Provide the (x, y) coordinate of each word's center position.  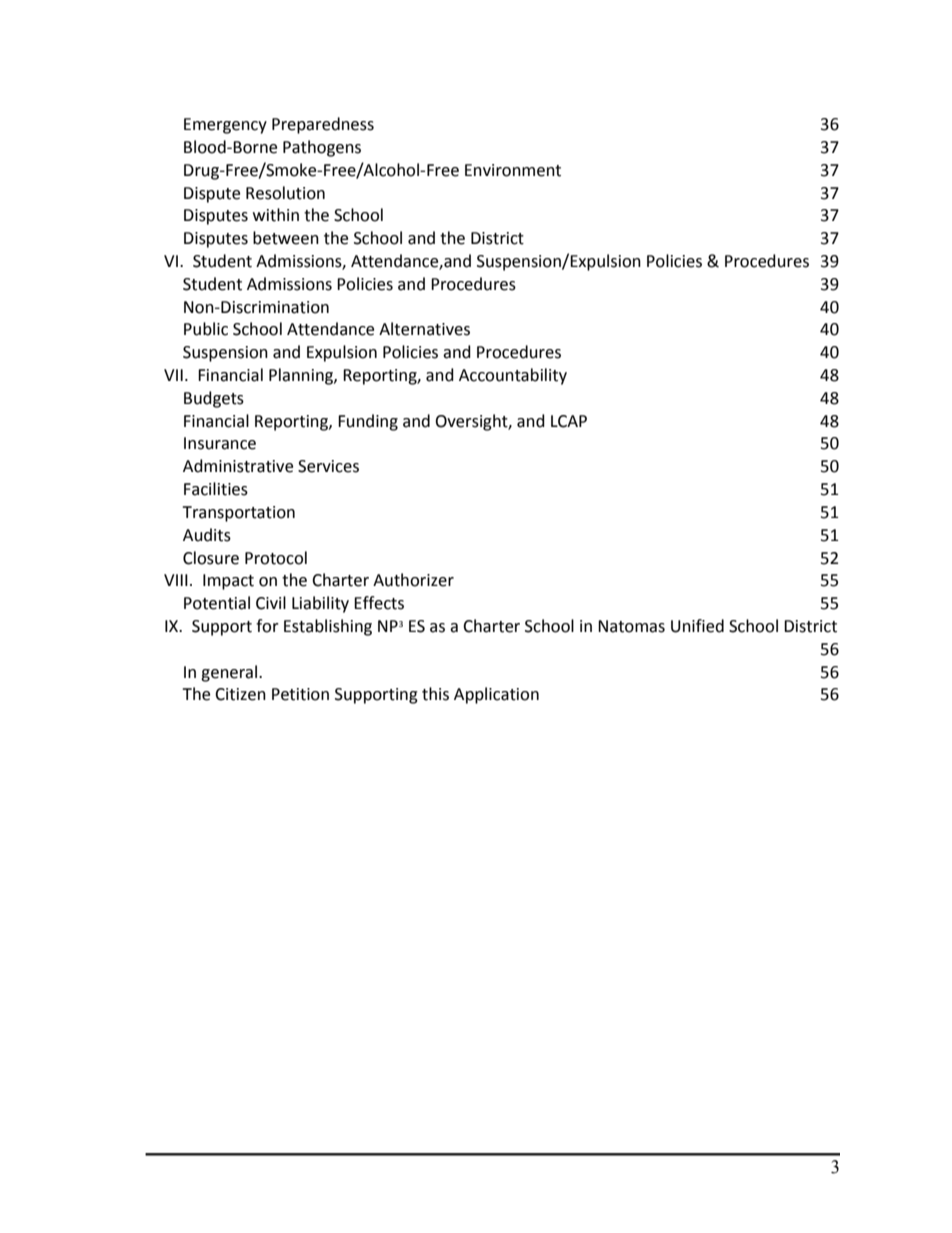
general (230, 673)
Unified (697, 626)
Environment (513, 170)
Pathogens (322, 148)
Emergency (225, 126)
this (435, 694)
